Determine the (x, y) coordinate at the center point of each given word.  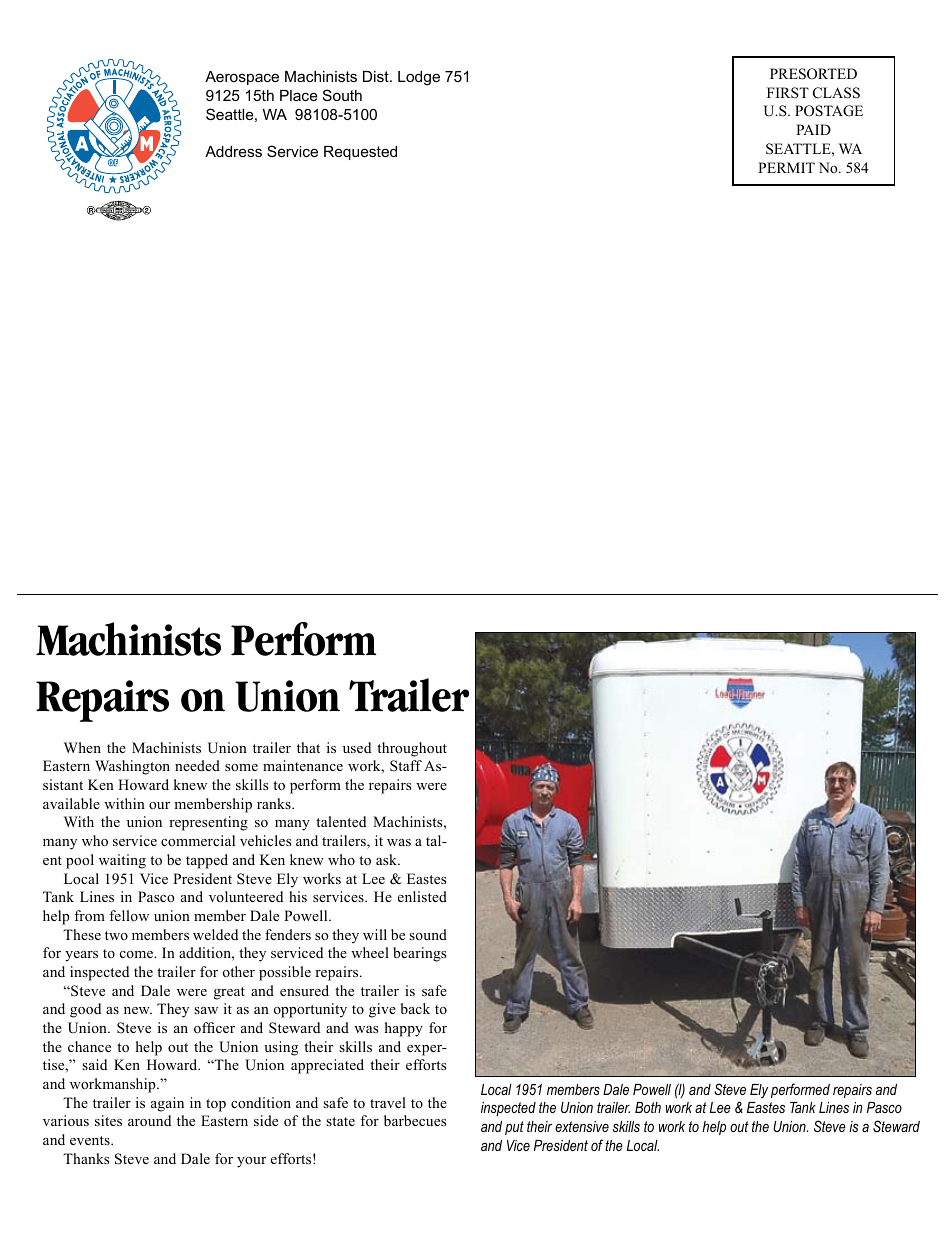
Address (233, 151)
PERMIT (786, 167)
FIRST (788, 93)
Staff (406, 766)
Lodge (419, 78)
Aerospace (242, 78)
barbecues (415, 1120)
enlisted (422, 896)
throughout (412, 749)
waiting (122, 861)
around (149, 1121)
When (82, 747)
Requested (360, 153)
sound (428, 934)
